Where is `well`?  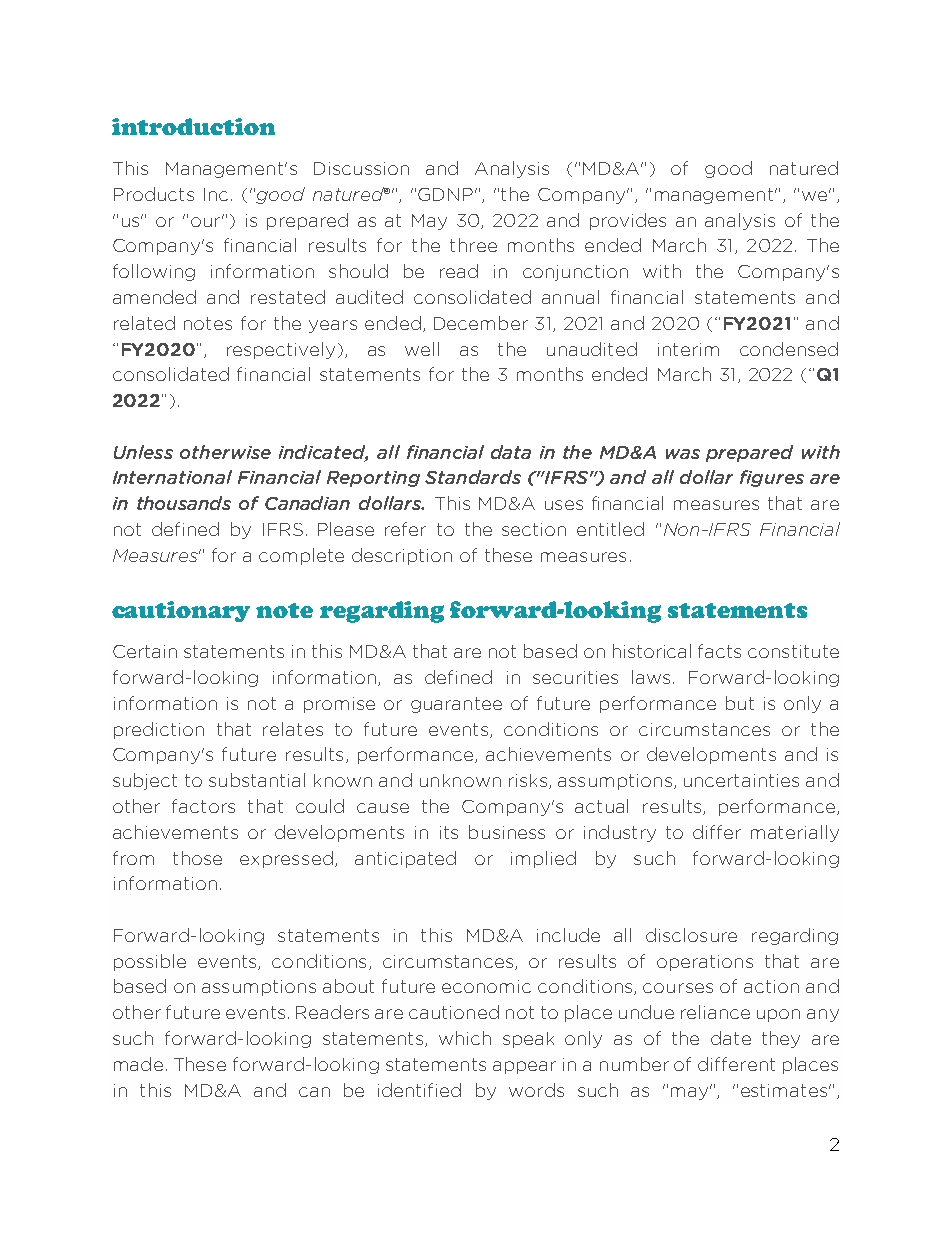 well is located at coordinates (422, 349).
